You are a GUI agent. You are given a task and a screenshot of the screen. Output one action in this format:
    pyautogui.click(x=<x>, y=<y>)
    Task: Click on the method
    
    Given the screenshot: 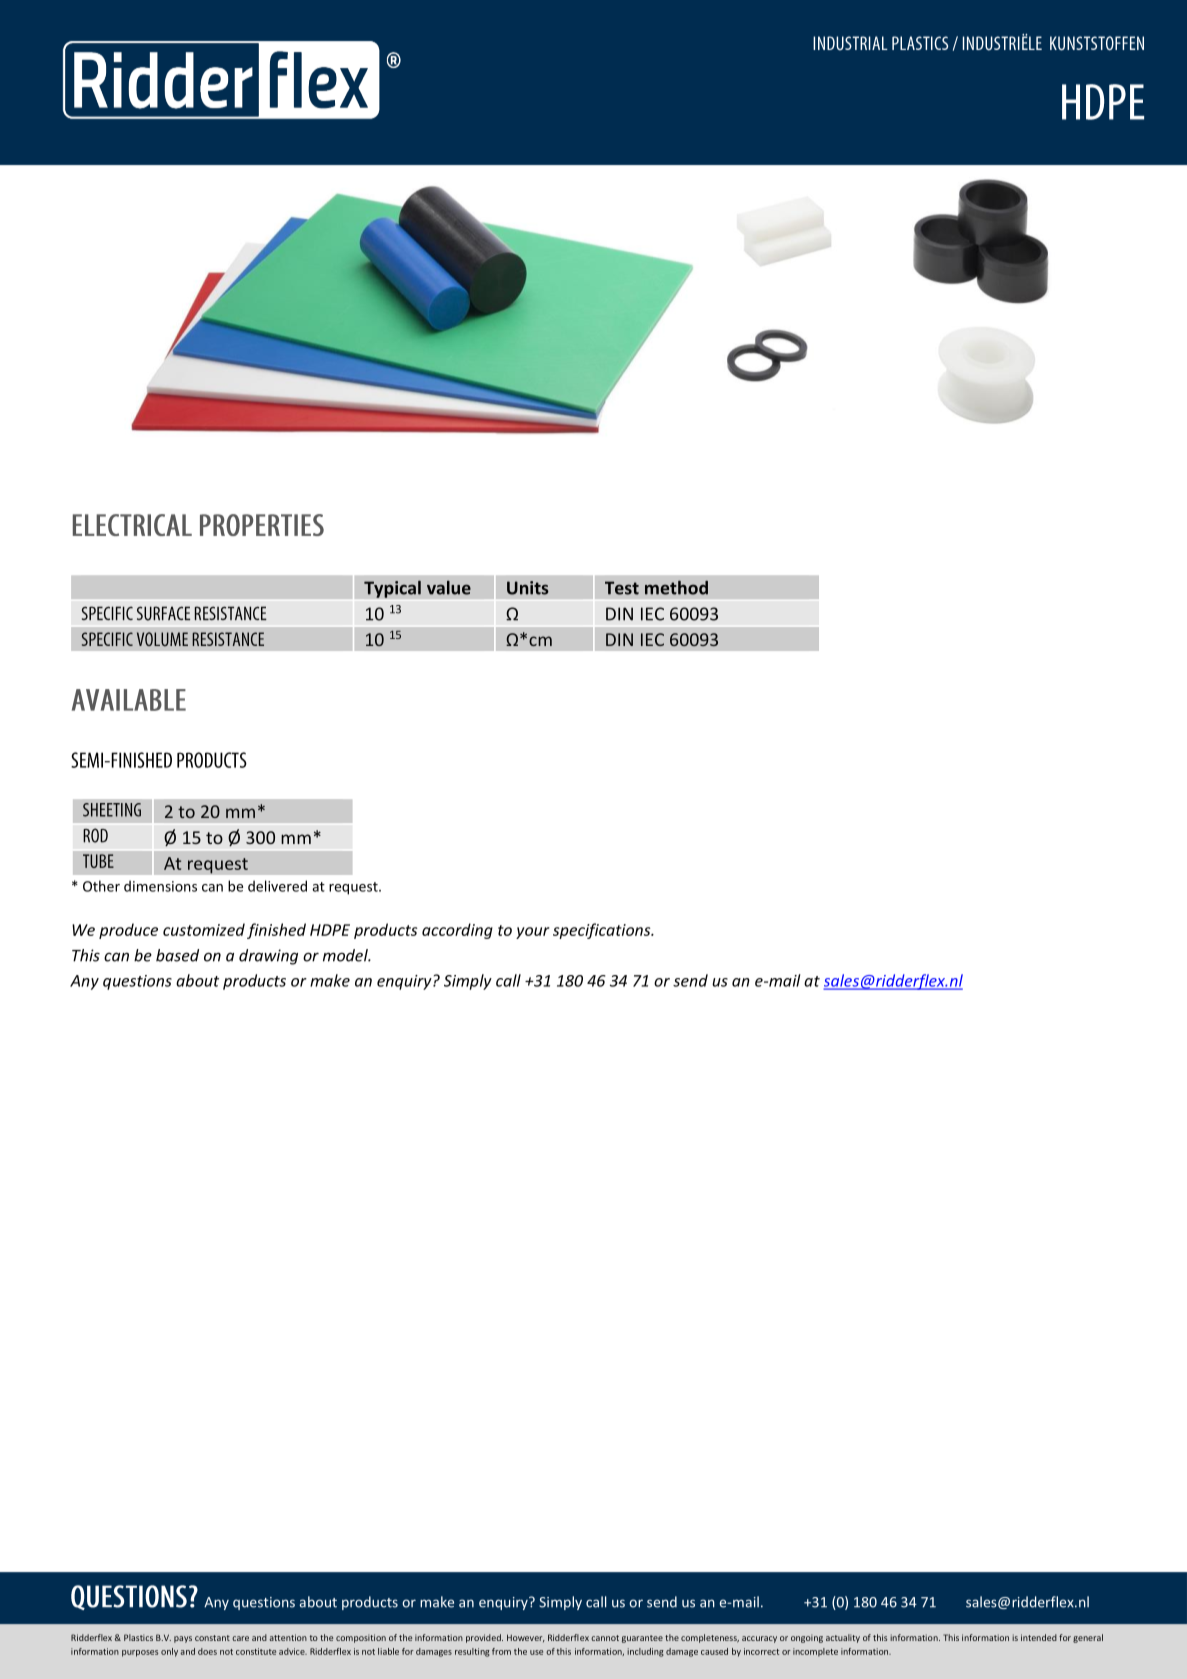 What is the action you would take?
    pyautogui.click(x=676, y=588)
